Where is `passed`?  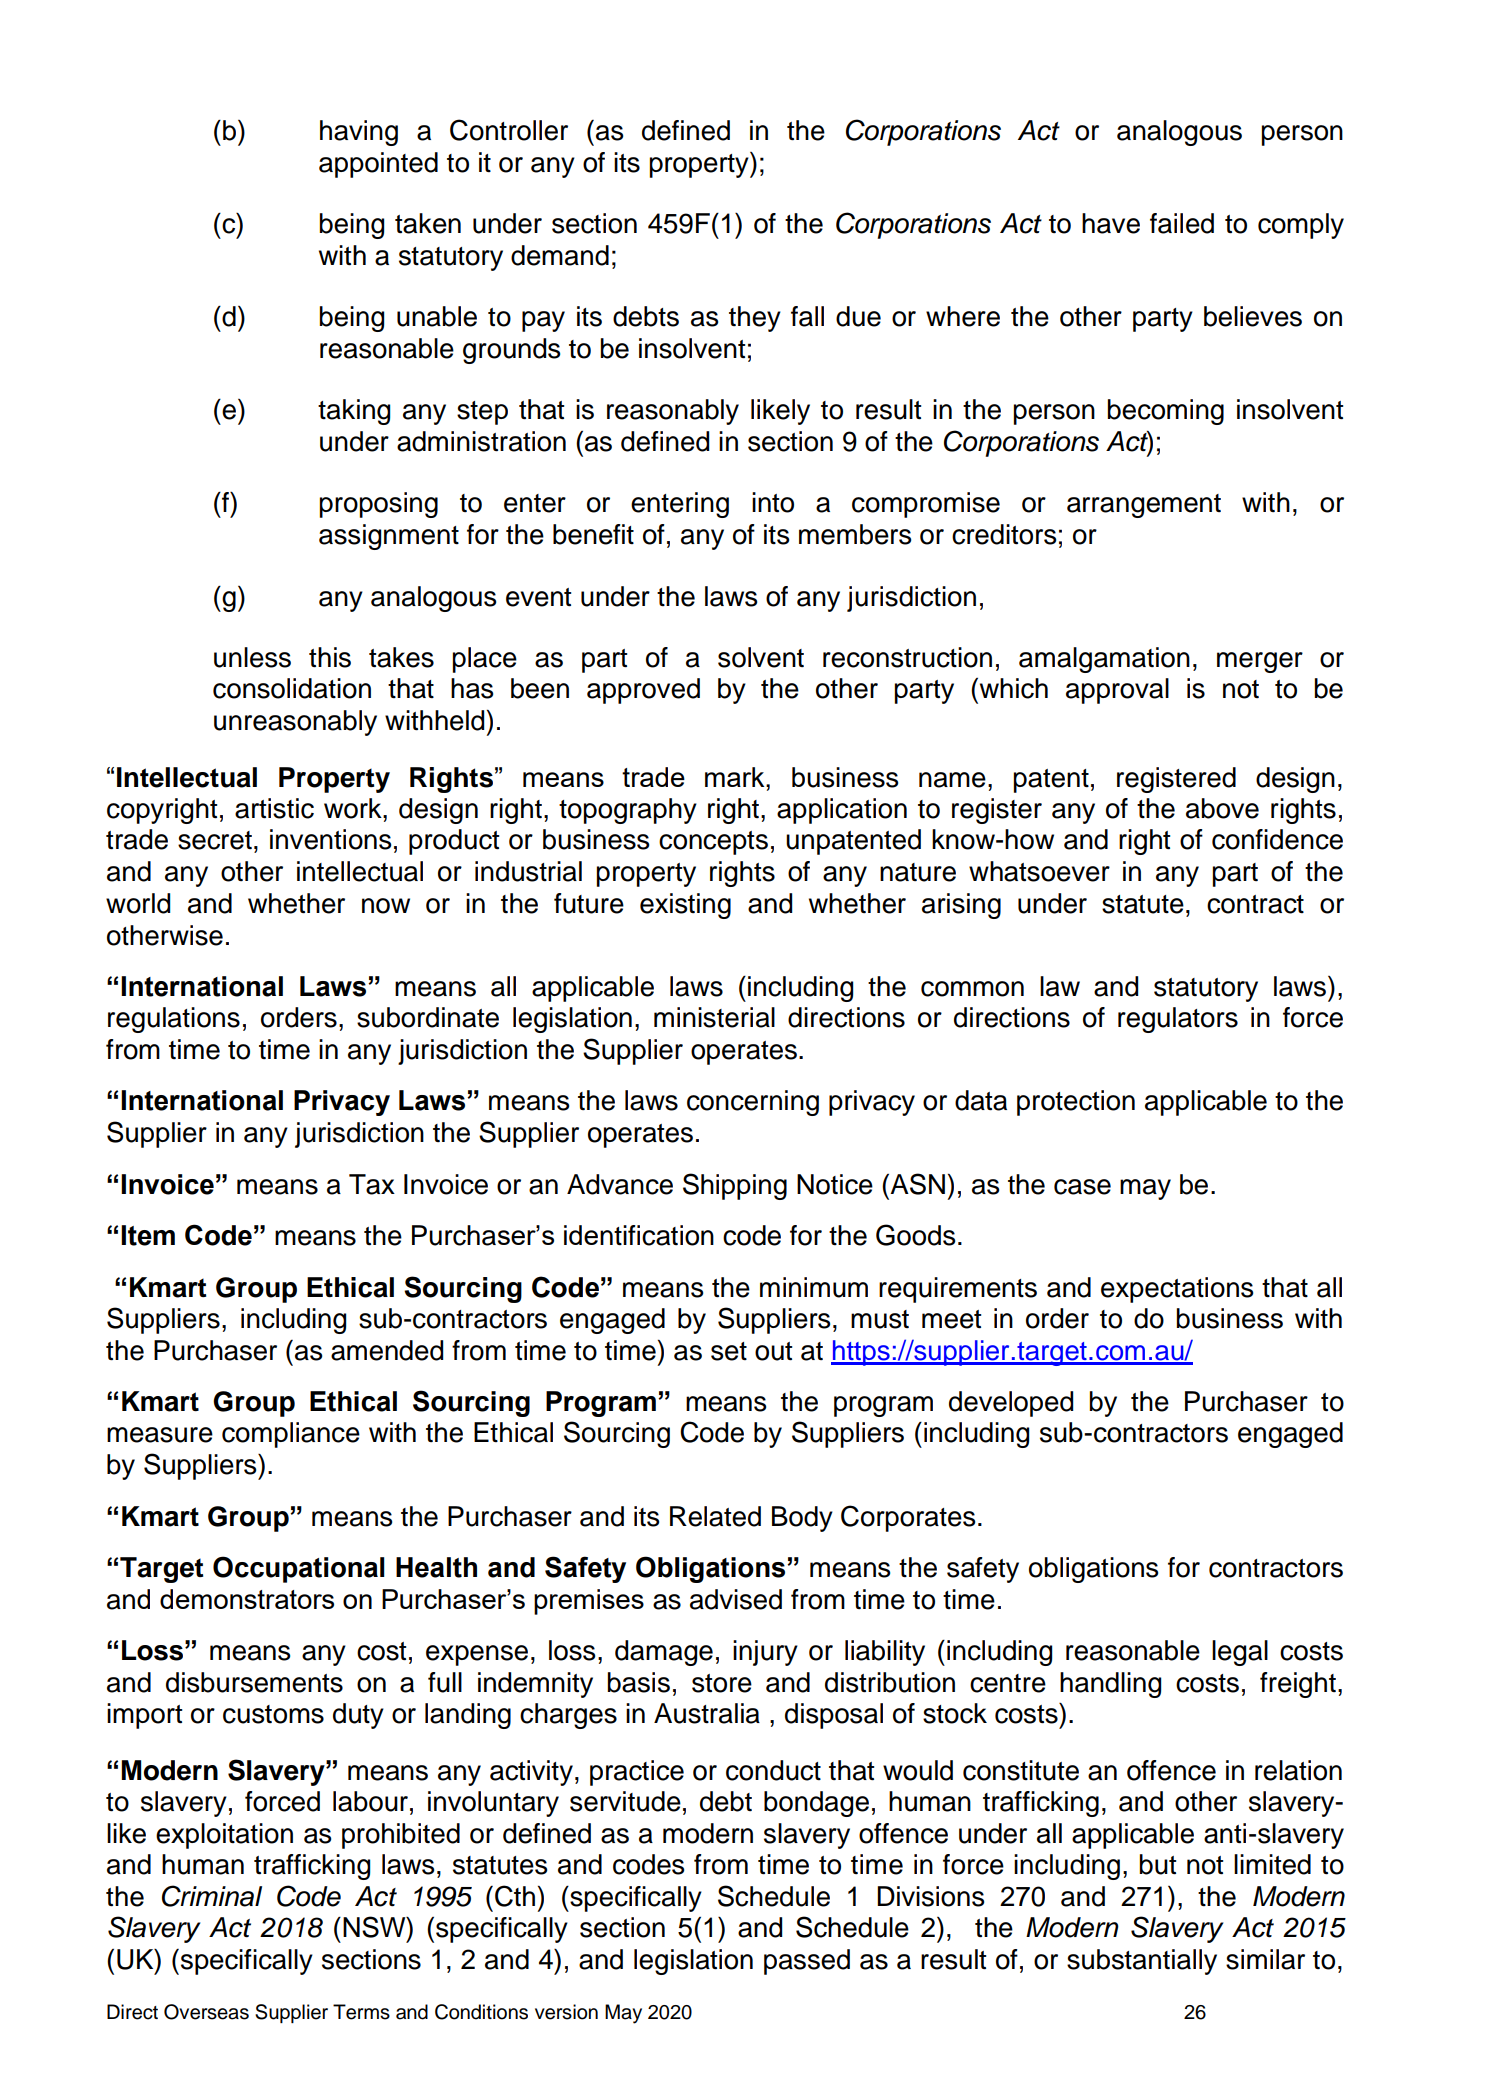 passed is located at coordinates (807, 1962).
